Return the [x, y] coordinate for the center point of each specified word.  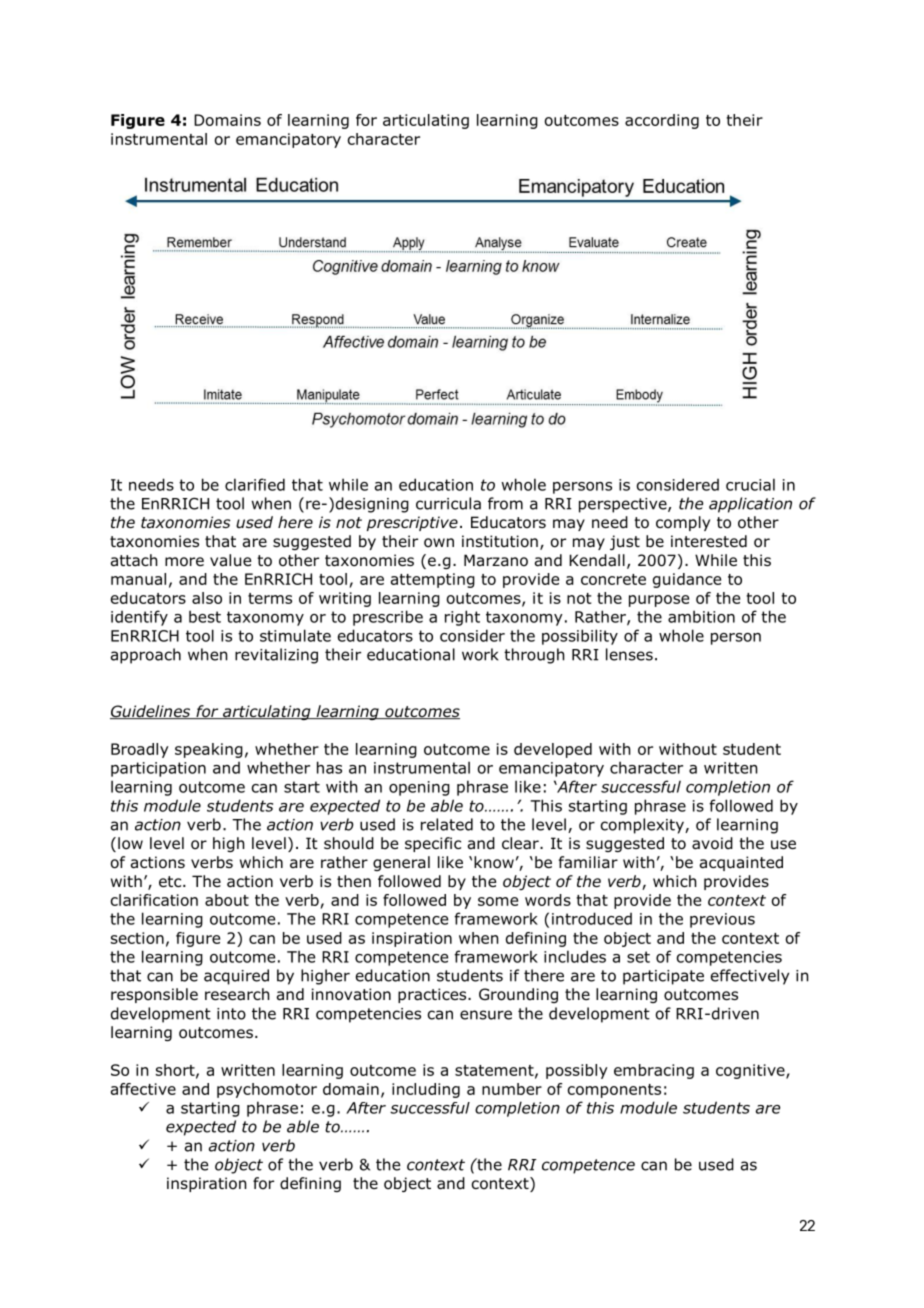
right [462, 618]
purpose [659, 601]
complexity [643, 826]
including [426, 1090]
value [230, 560]
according [662, 121]
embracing [654, 1071]
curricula [448, 503]
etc [171, 881]
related [447, 824]
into [231, 1014]
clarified [255, 484]
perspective [624, 505]
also [207, 598]
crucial [750, 484]
